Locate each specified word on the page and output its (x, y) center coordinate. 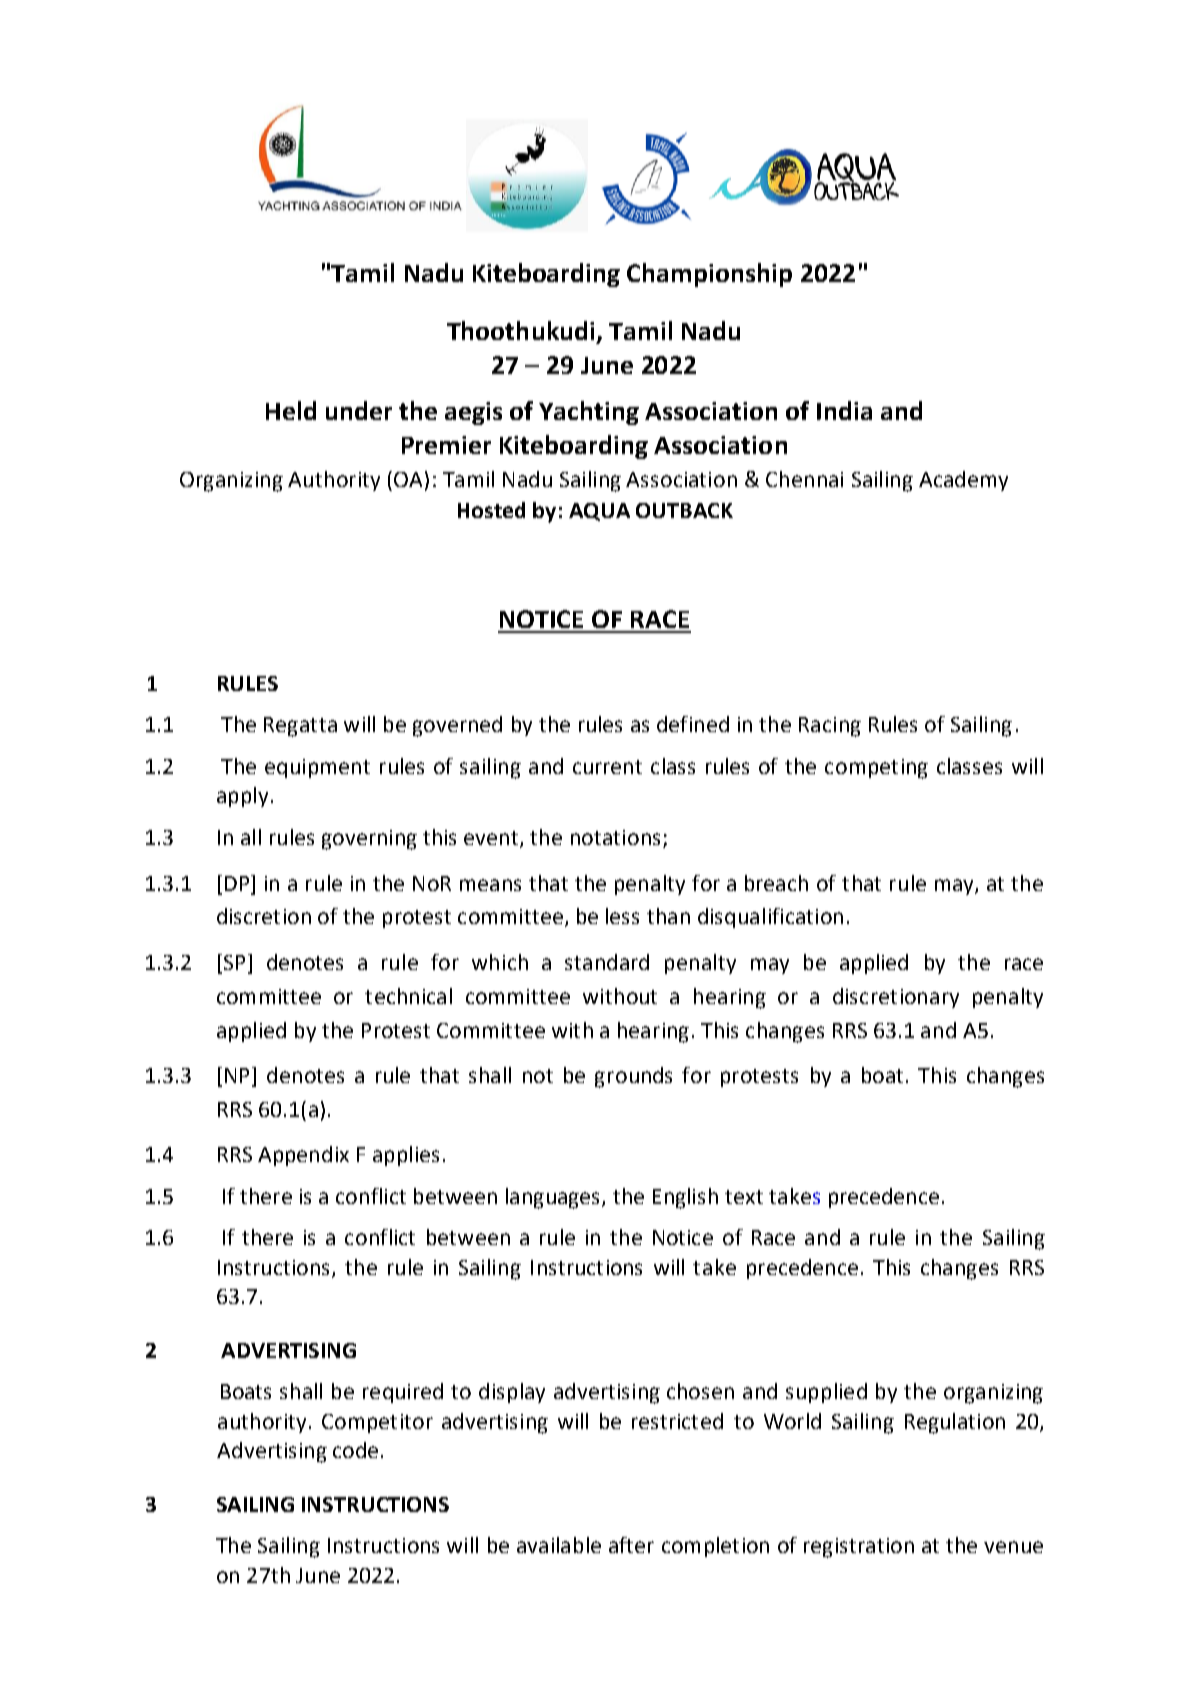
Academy (963, 481)
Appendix (303, 1156)
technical (408, 996)
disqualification (770, 918)
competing (876, 769)
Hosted (491, 510)
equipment (317, 768)
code (355, 1450)
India (844, 410)
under (359, 410)
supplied (826, 1393)
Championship (709, 275)
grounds (633, 1077)
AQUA (599, 512)
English (685, 1198)
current (607, 767)
